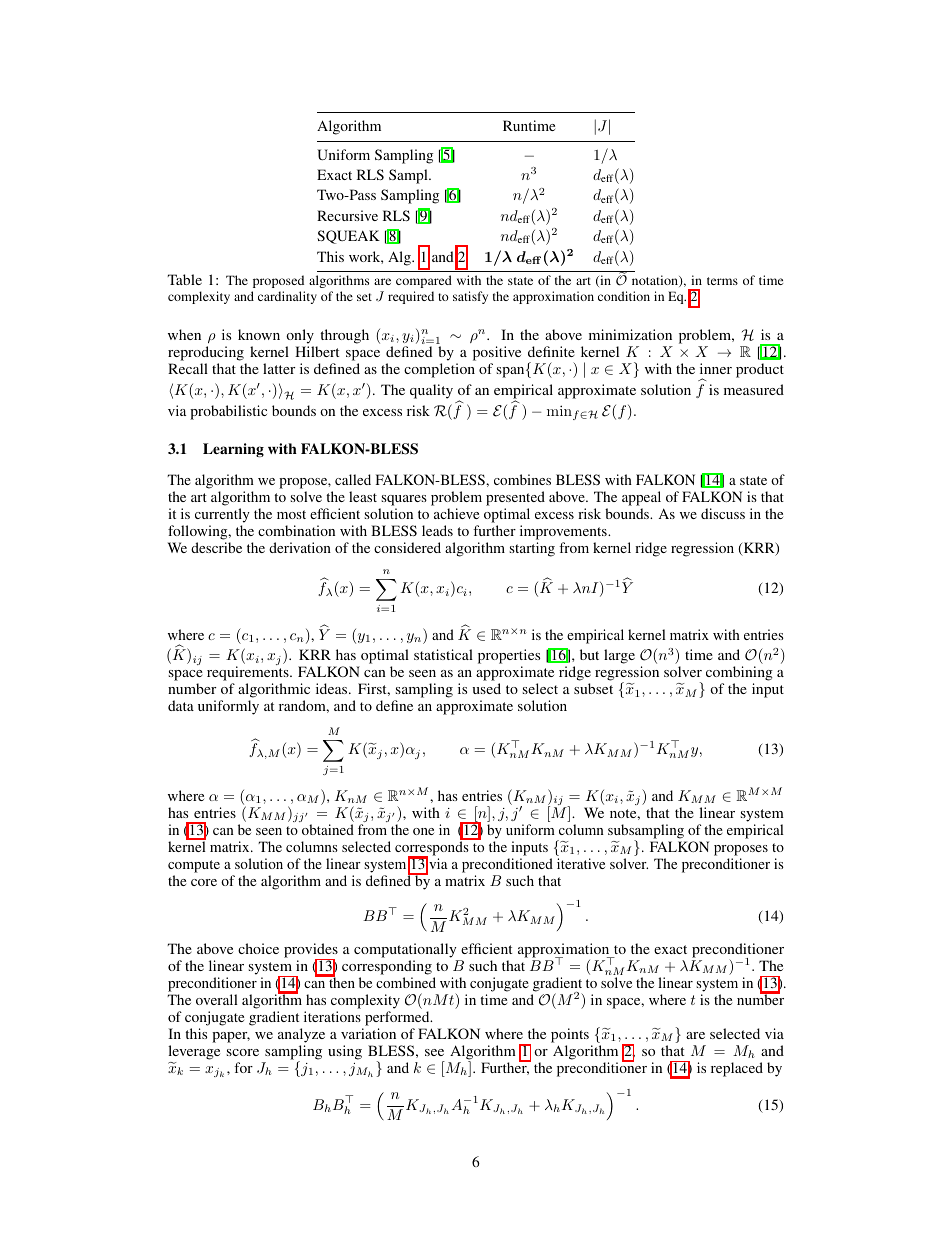 The height and width of the screenshot is (1233, 952). I want to click on discuss, so click(723, 513).
